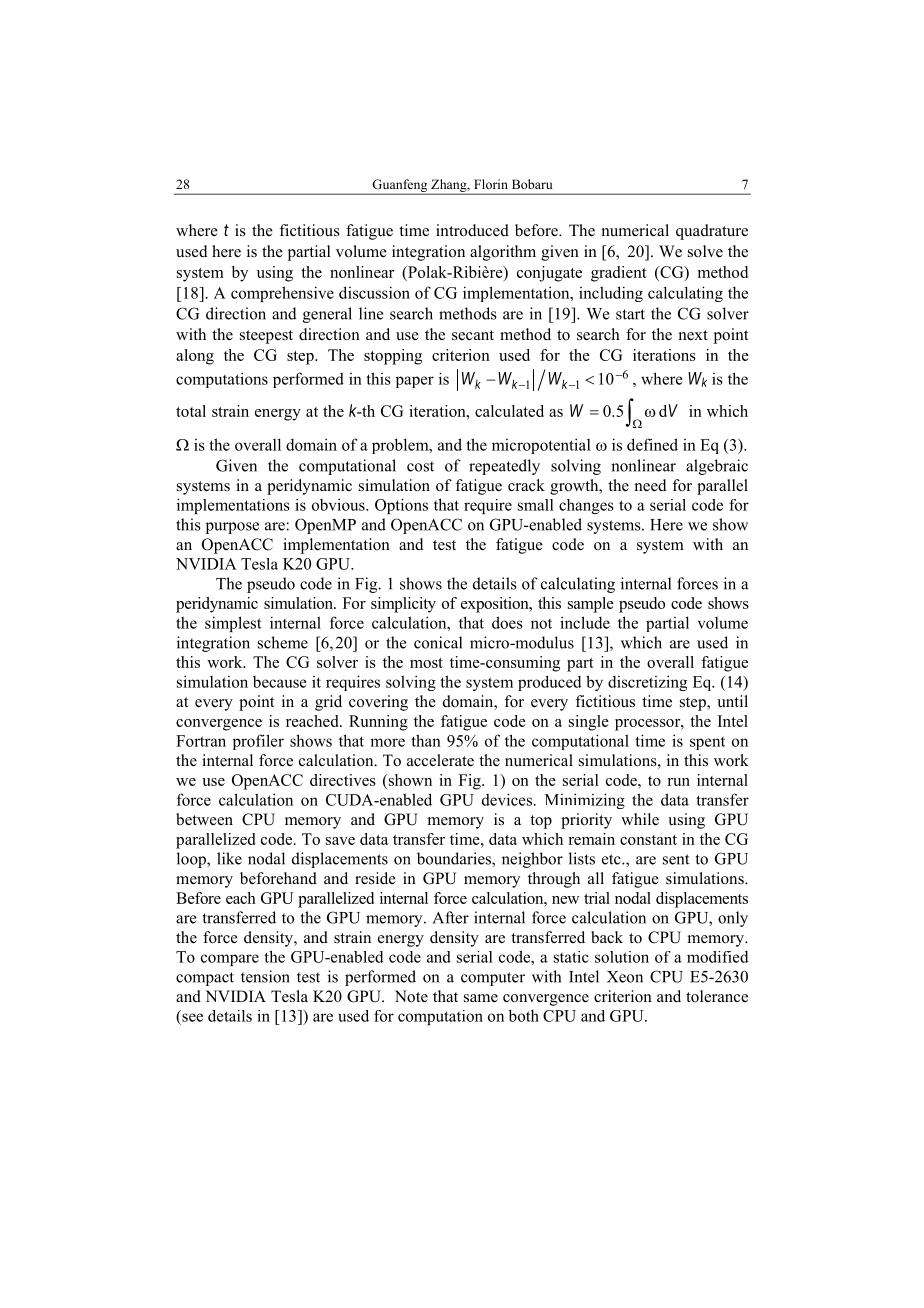 The image size is (924, 1308). What do you see at coordinates (481, 998) in the screenshot?
I see `same` at bounding box center [481, 998].
